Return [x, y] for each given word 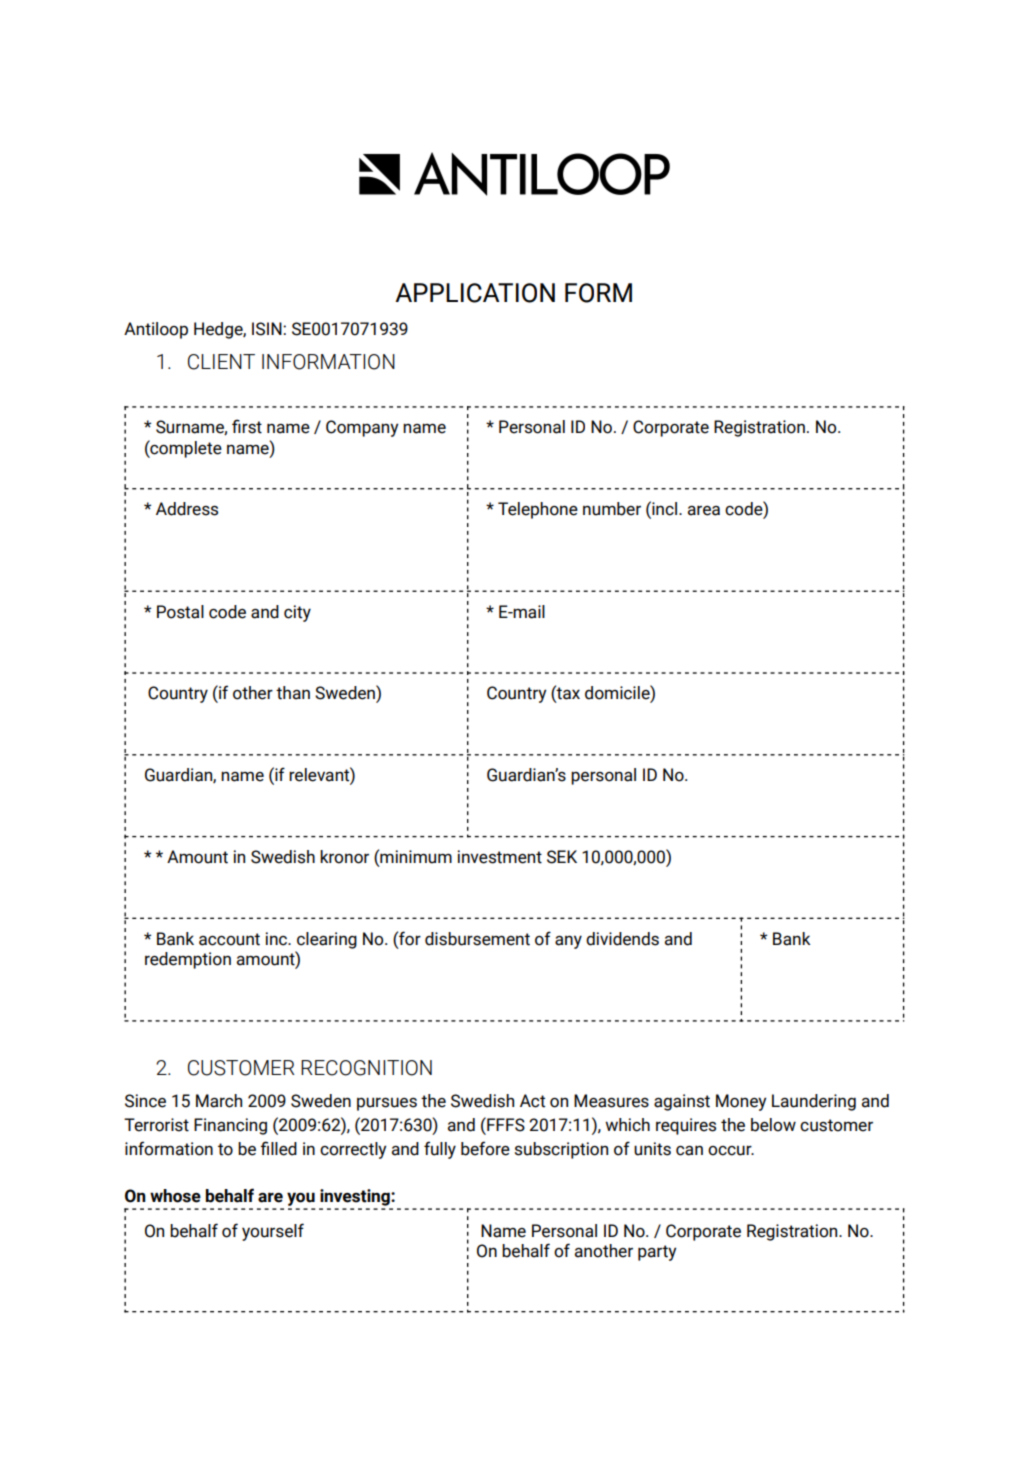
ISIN [268, 329]
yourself [273, 1232]
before [485, 1148]
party [657, 1253]
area [704, 510]
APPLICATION [475, 293]
